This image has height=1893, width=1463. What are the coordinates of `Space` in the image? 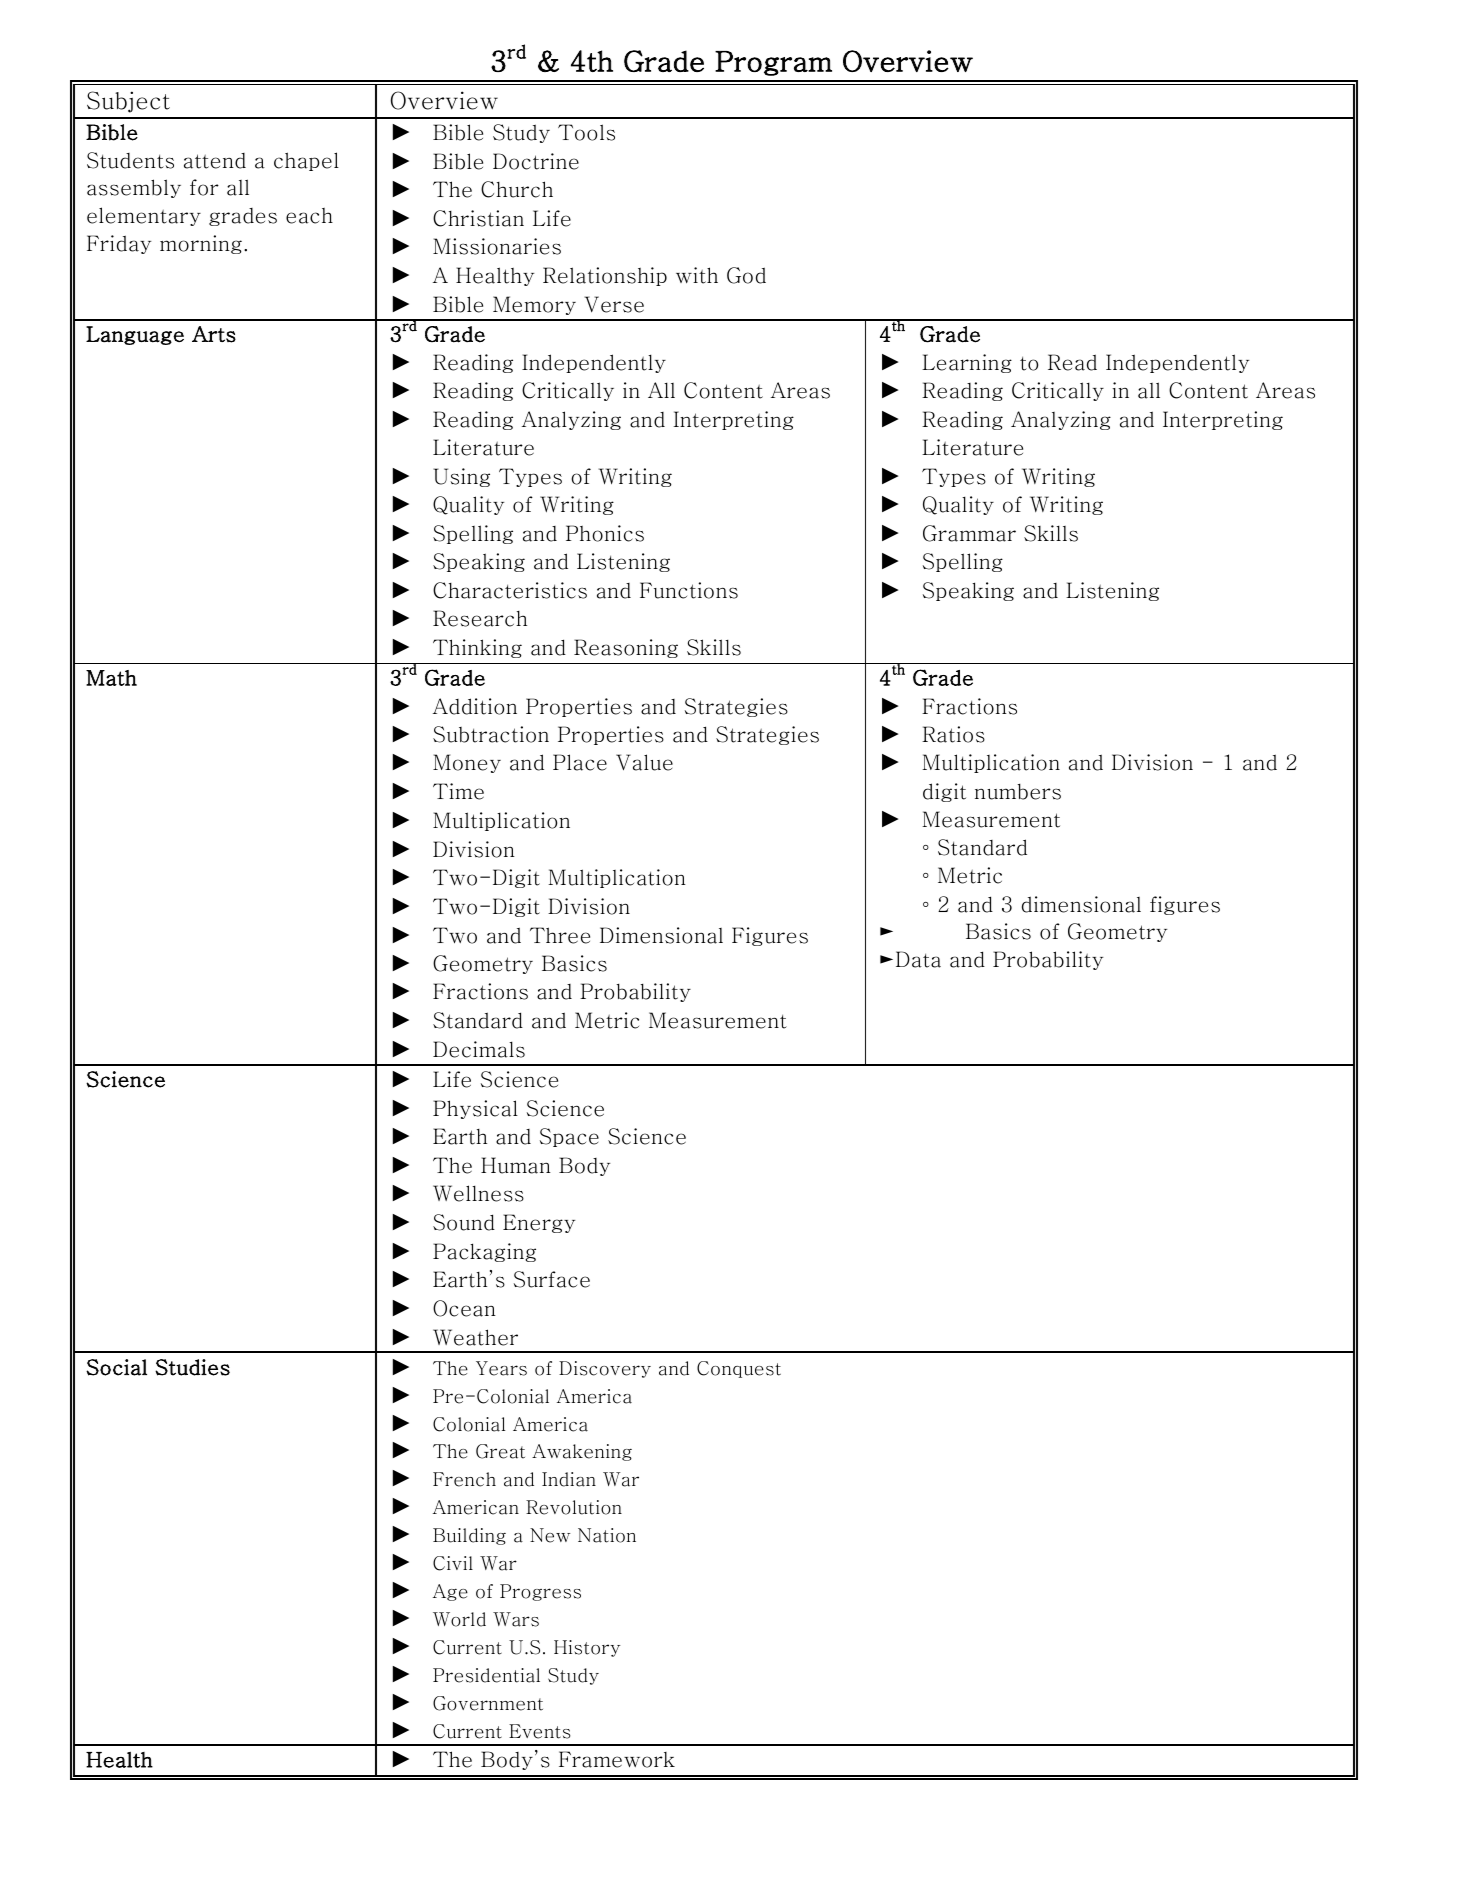 It's located at (569, 1137).
